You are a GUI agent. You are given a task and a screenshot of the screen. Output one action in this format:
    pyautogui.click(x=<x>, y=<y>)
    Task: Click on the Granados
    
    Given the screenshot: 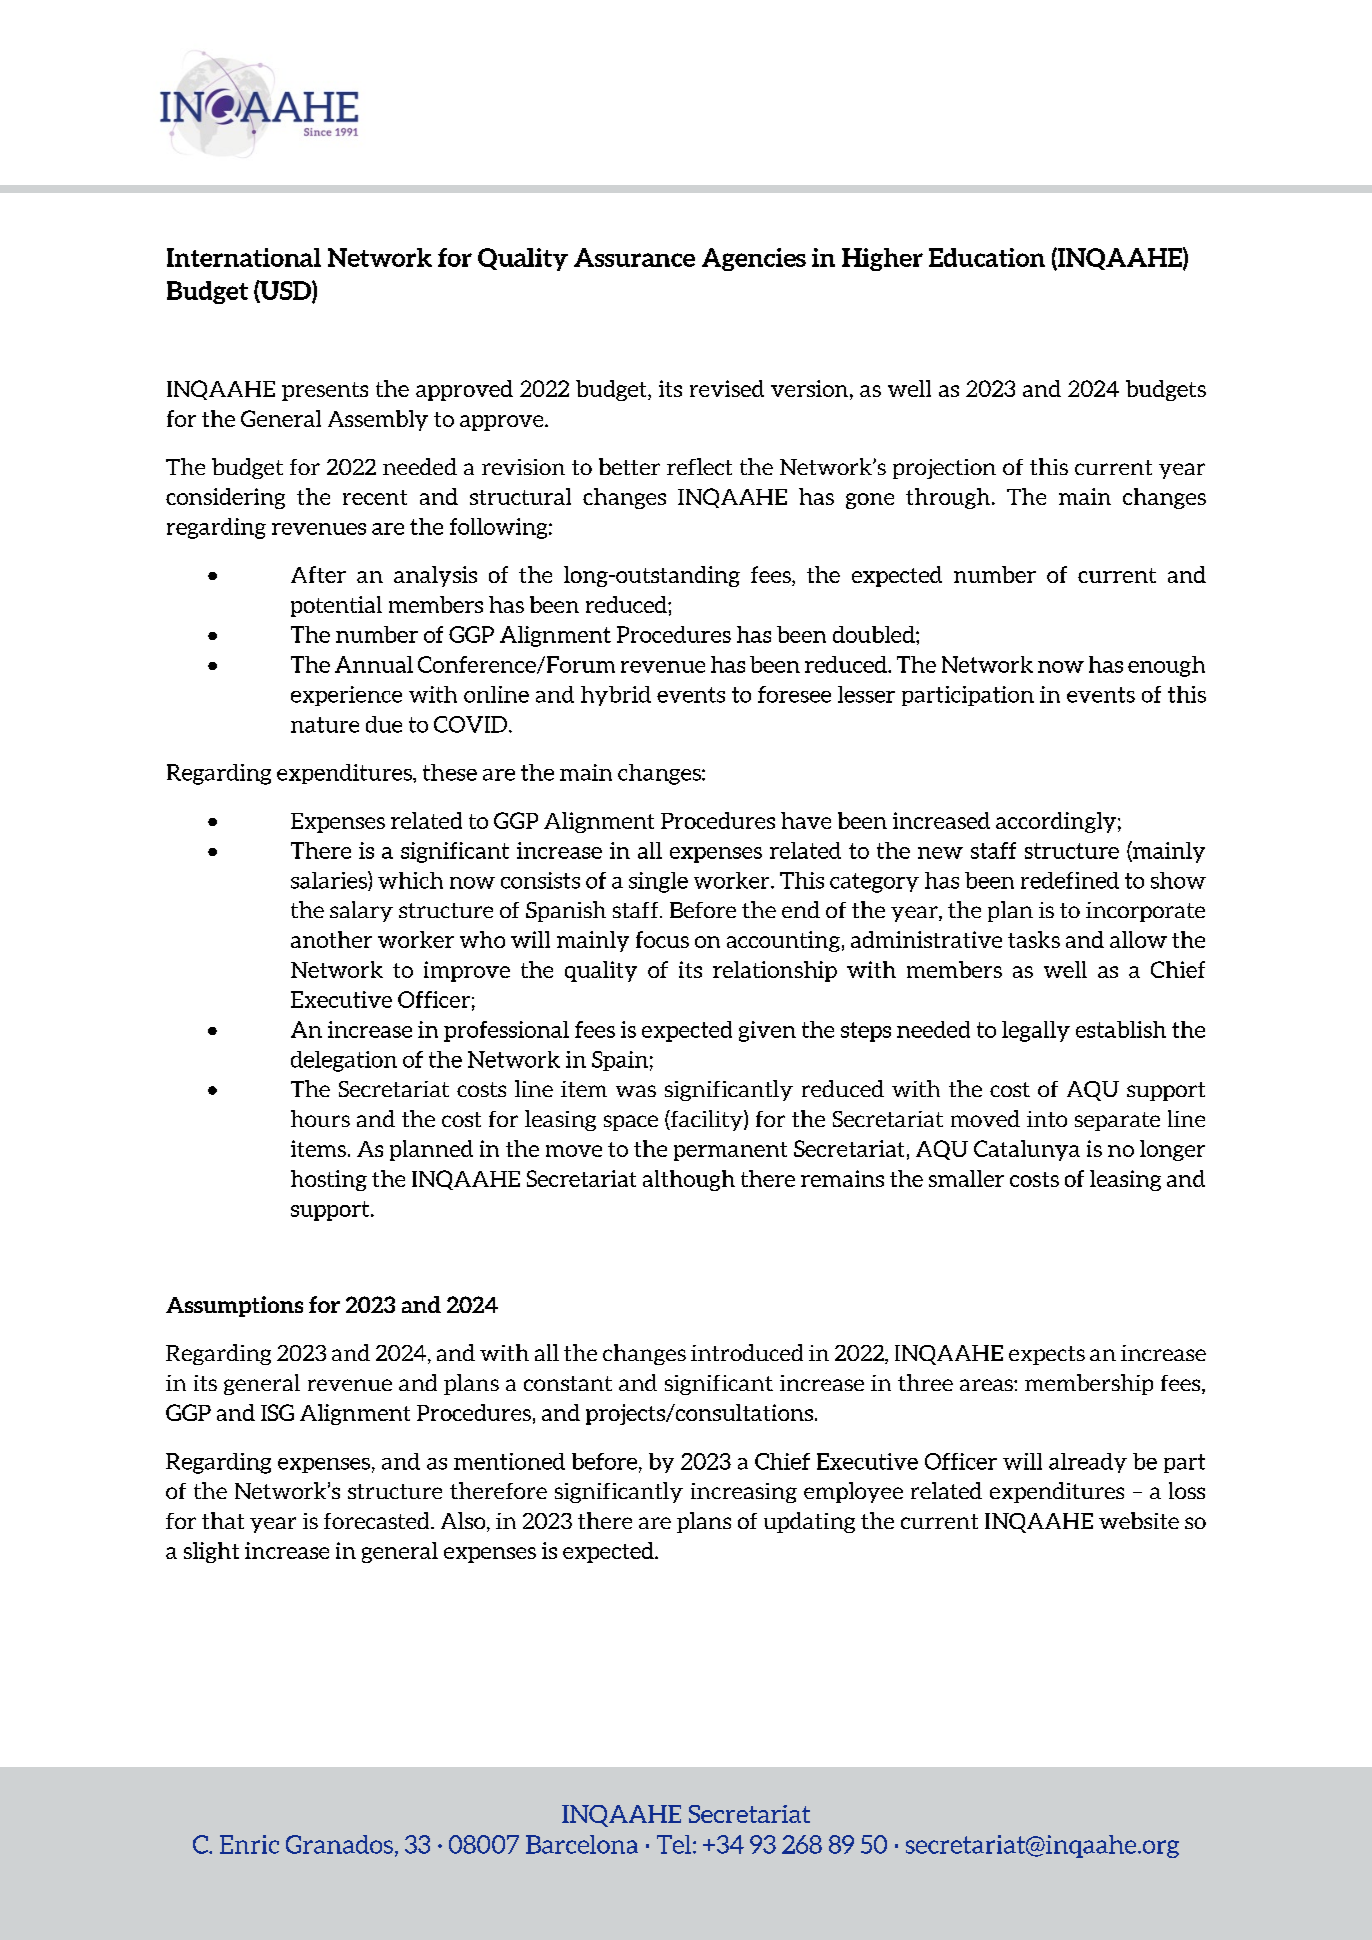 What is the action you would take?
    pyautogui.click(x=339, y=1844)
